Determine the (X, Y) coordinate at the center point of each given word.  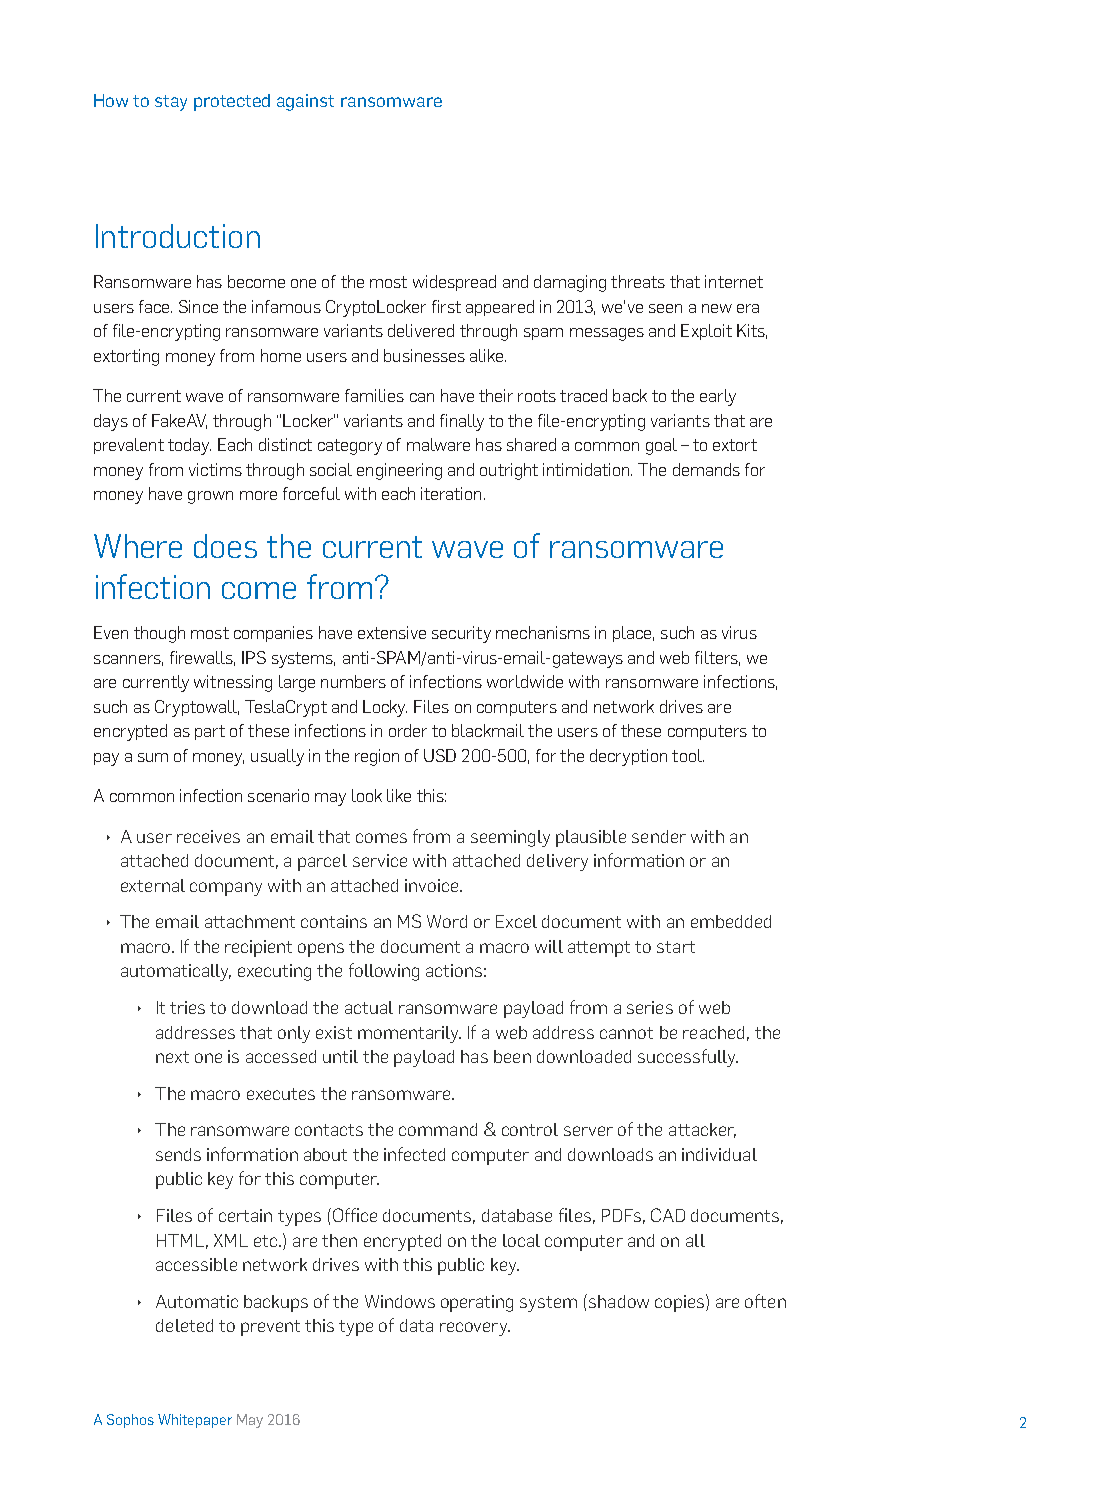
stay (171, 103)
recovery (475, 1329)
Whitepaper (195, 1421)
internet (734, 281)
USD (440, 755)
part (210, 732)
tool (688, 755)
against (305, 102)
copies (681, 1303)
